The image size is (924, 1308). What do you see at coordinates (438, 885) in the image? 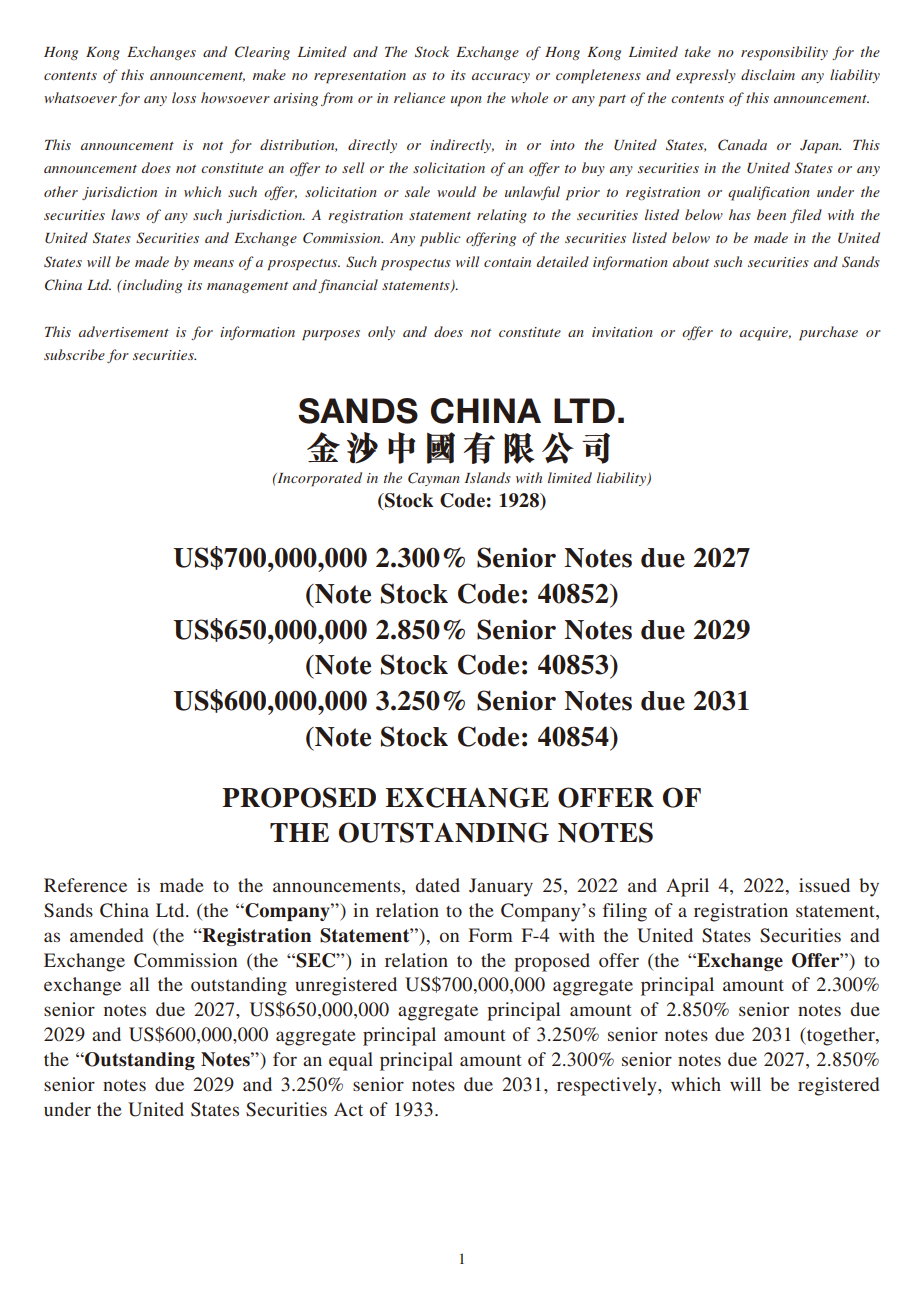
I see `dated` at bounding box center [438, 885].
